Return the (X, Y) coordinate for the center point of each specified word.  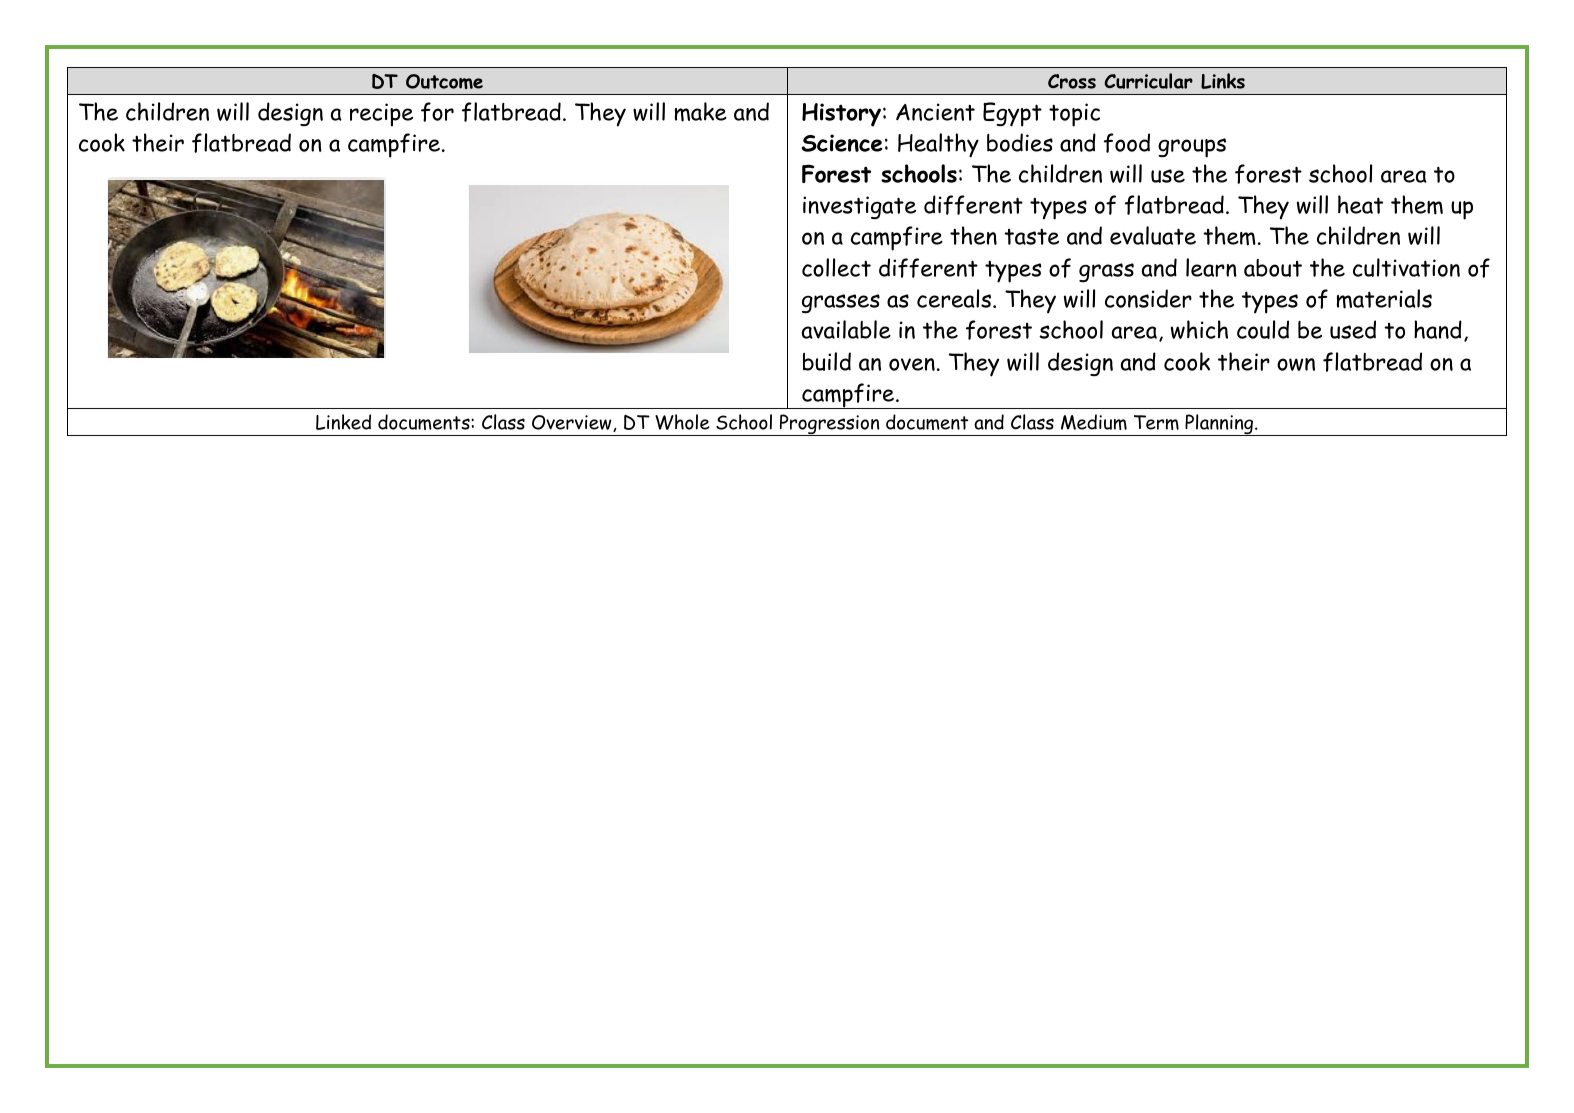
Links (1223, 81)
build (827, 361)
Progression (829, 425)
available (846, 329)
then (973, 235)
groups (1192, 148)
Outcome (444, 81)
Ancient (935, 112)
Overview (573, 423)
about (1273, 268)
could (1263, 329)
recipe (381, 115)
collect (836, 267)
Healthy (938, 145)
